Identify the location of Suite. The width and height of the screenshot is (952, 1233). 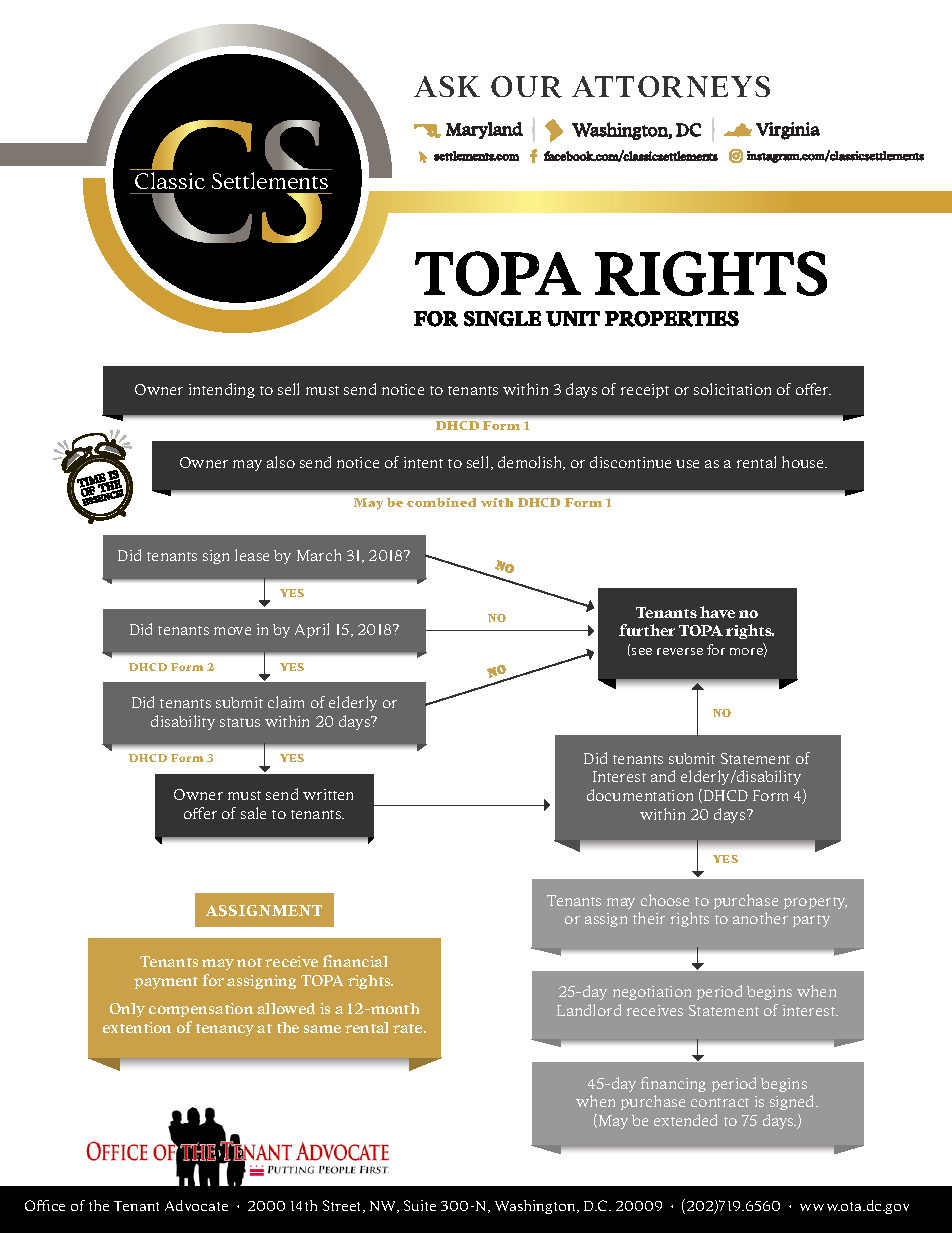
(420, 1205).
